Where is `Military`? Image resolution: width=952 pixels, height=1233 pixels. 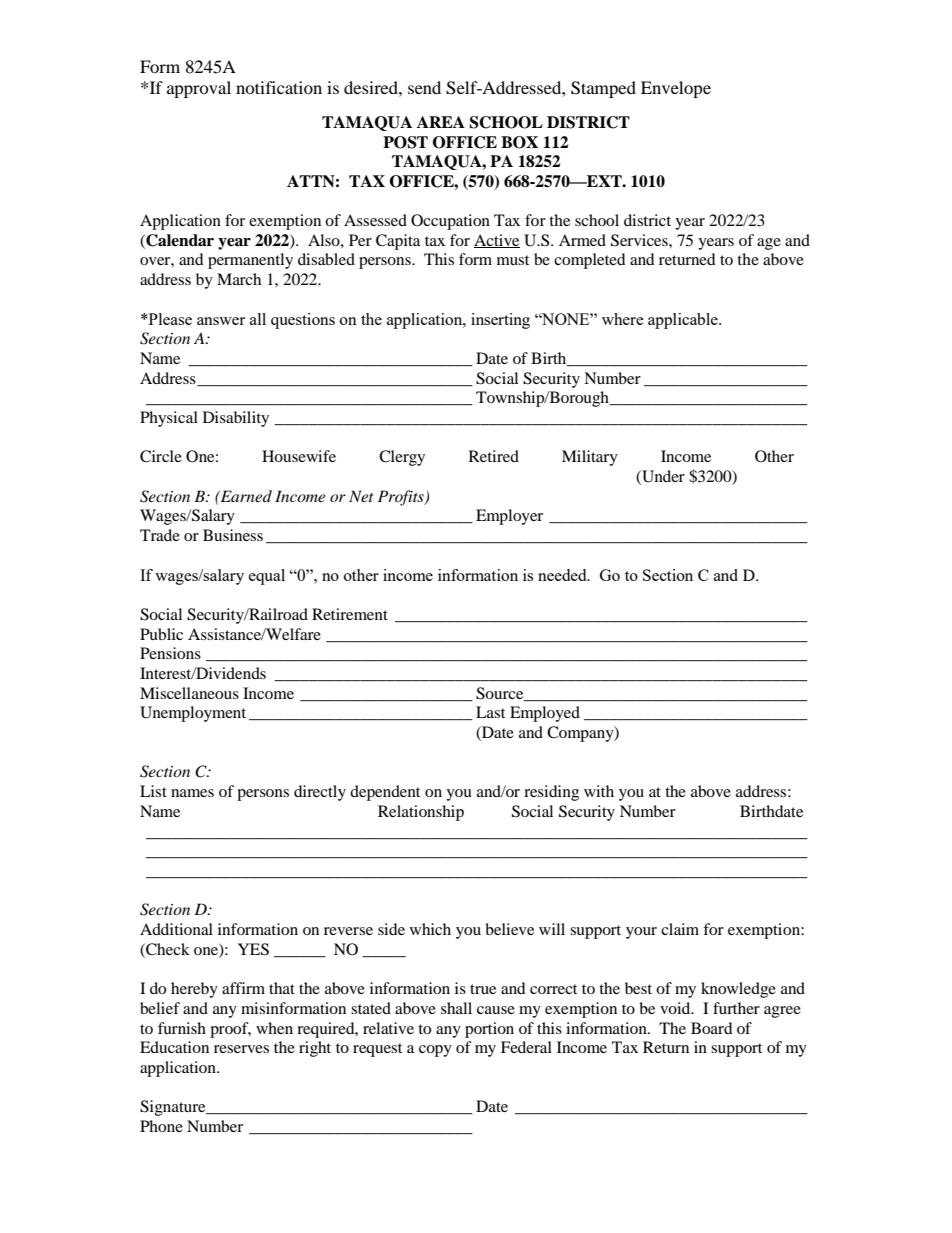
Military is located at coordinates (590, 458).
